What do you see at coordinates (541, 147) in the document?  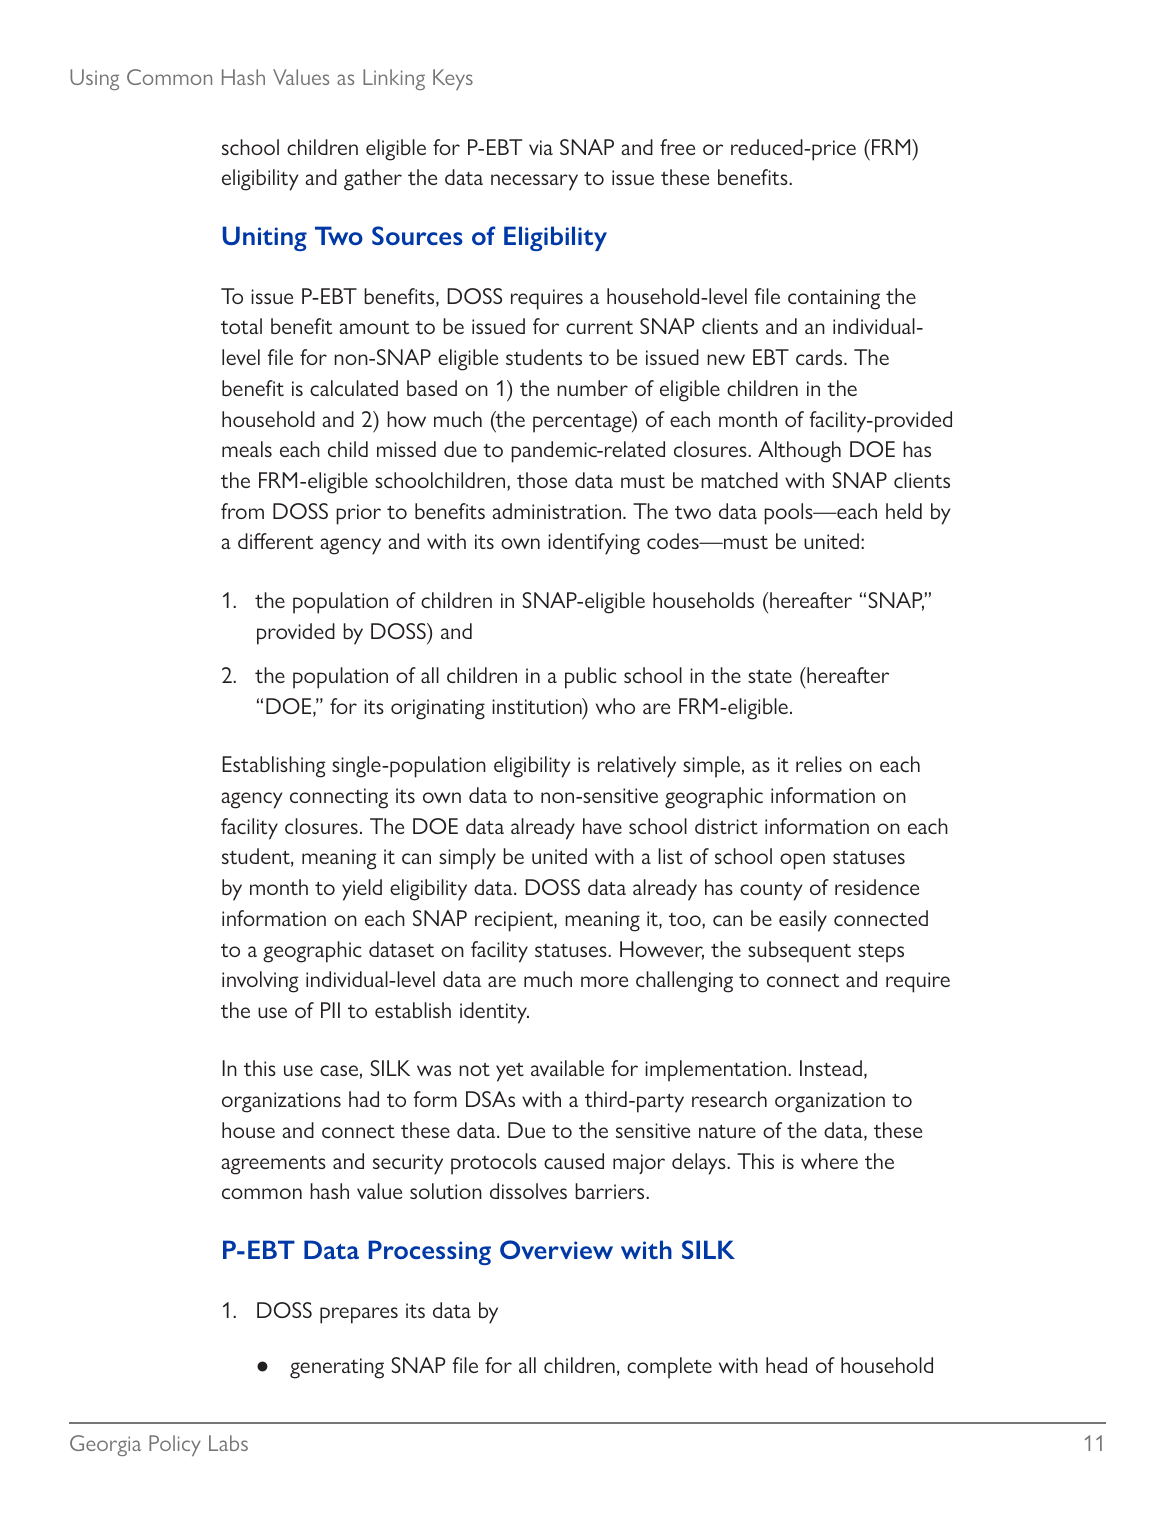 I see `via` at bounding box center [541, 147].
